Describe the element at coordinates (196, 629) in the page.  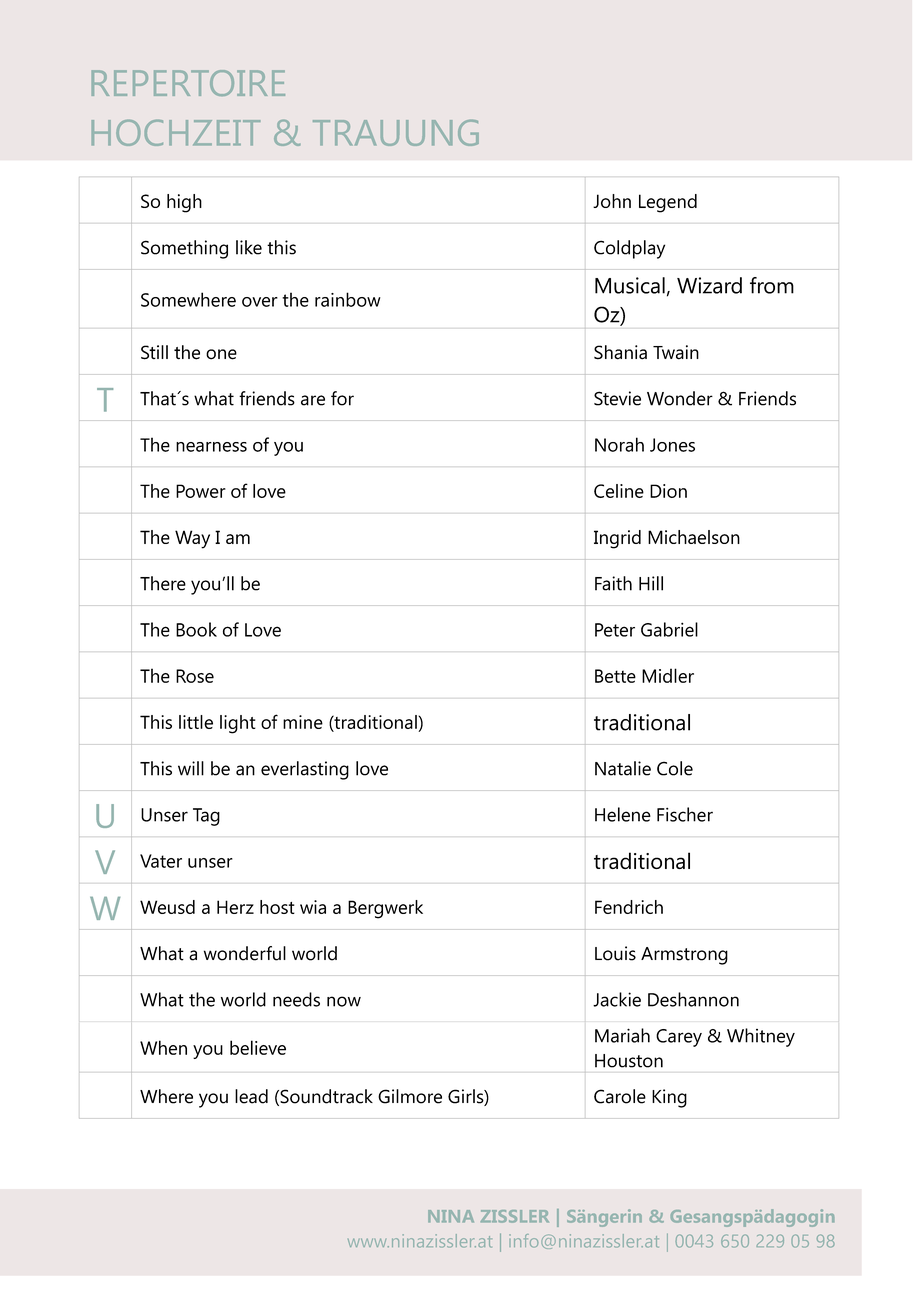
I see `Book` at that location.
